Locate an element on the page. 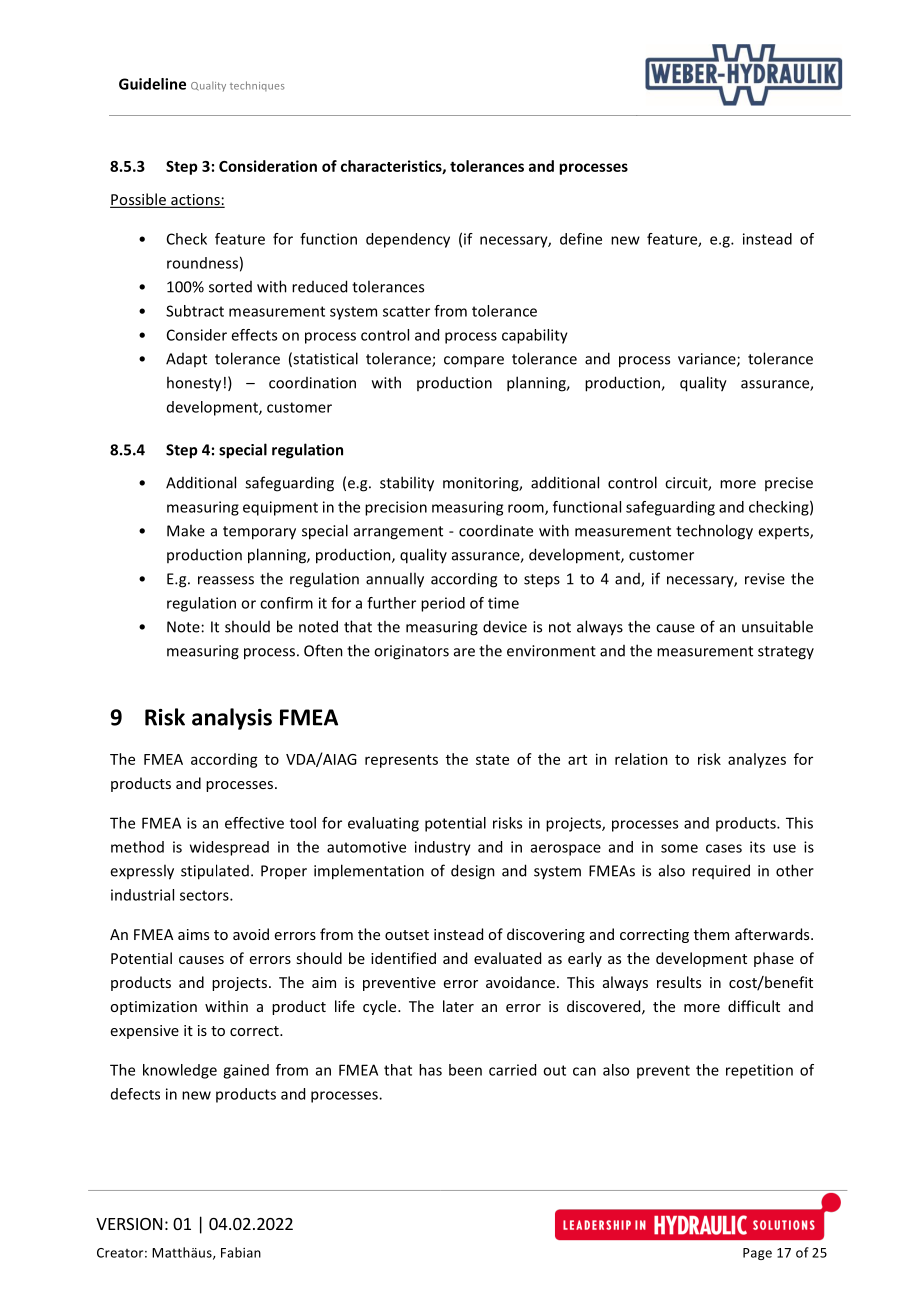  been is located at coordinates (465, 1070).
